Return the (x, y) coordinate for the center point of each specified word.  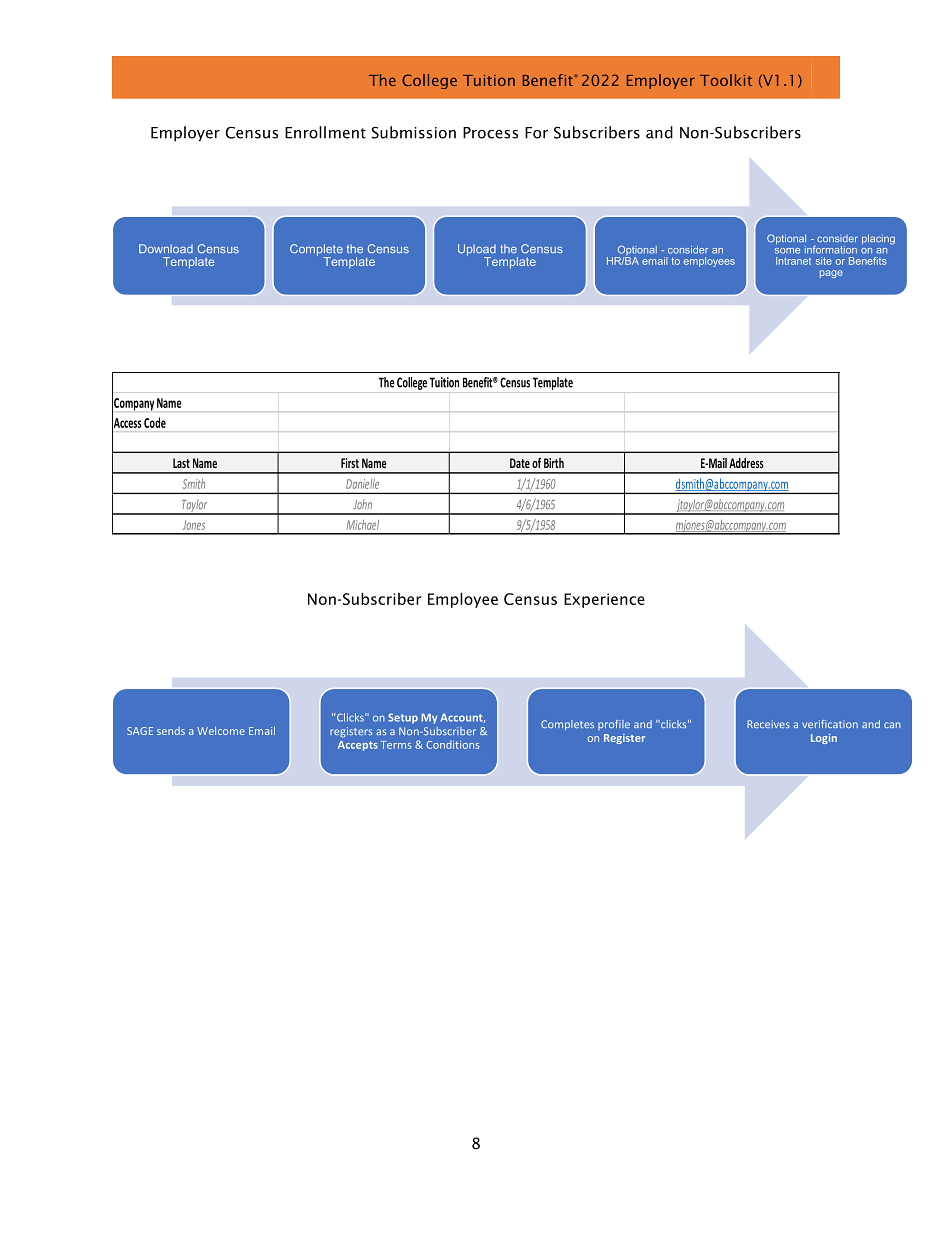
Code (155, 422)
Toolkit (726, 80)
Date (520, 463)
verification (830, 724)
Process (490, 133)
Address (746, 463)
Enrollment (325, 132)
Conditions (453, 744)
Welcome (221, 730)
